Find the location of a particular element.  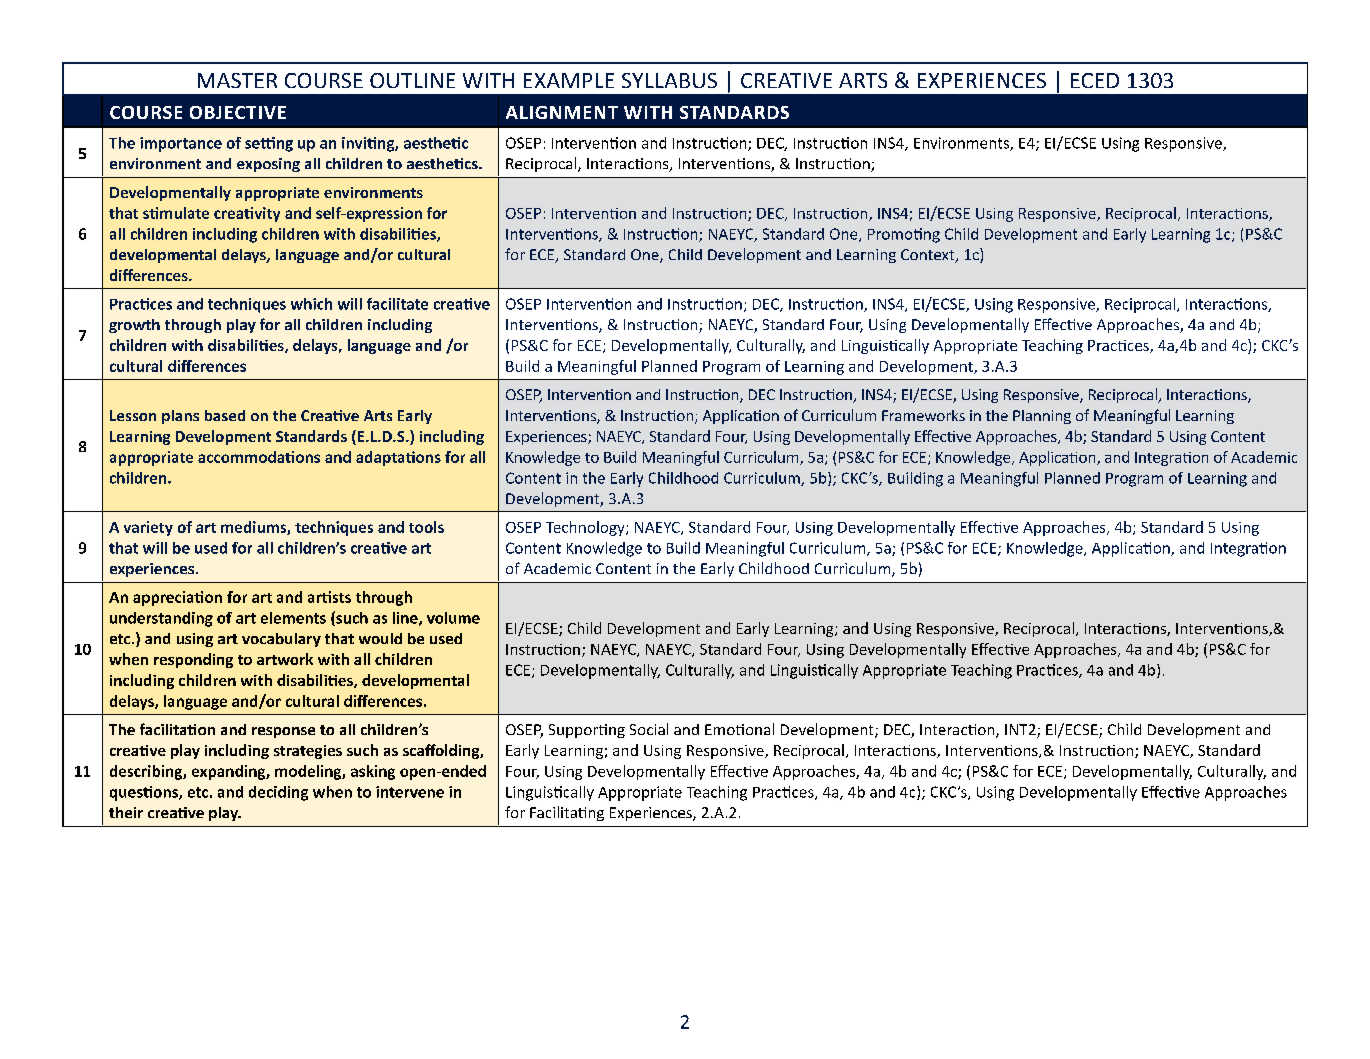

Frameworks is located at coordinates (923, 415).
